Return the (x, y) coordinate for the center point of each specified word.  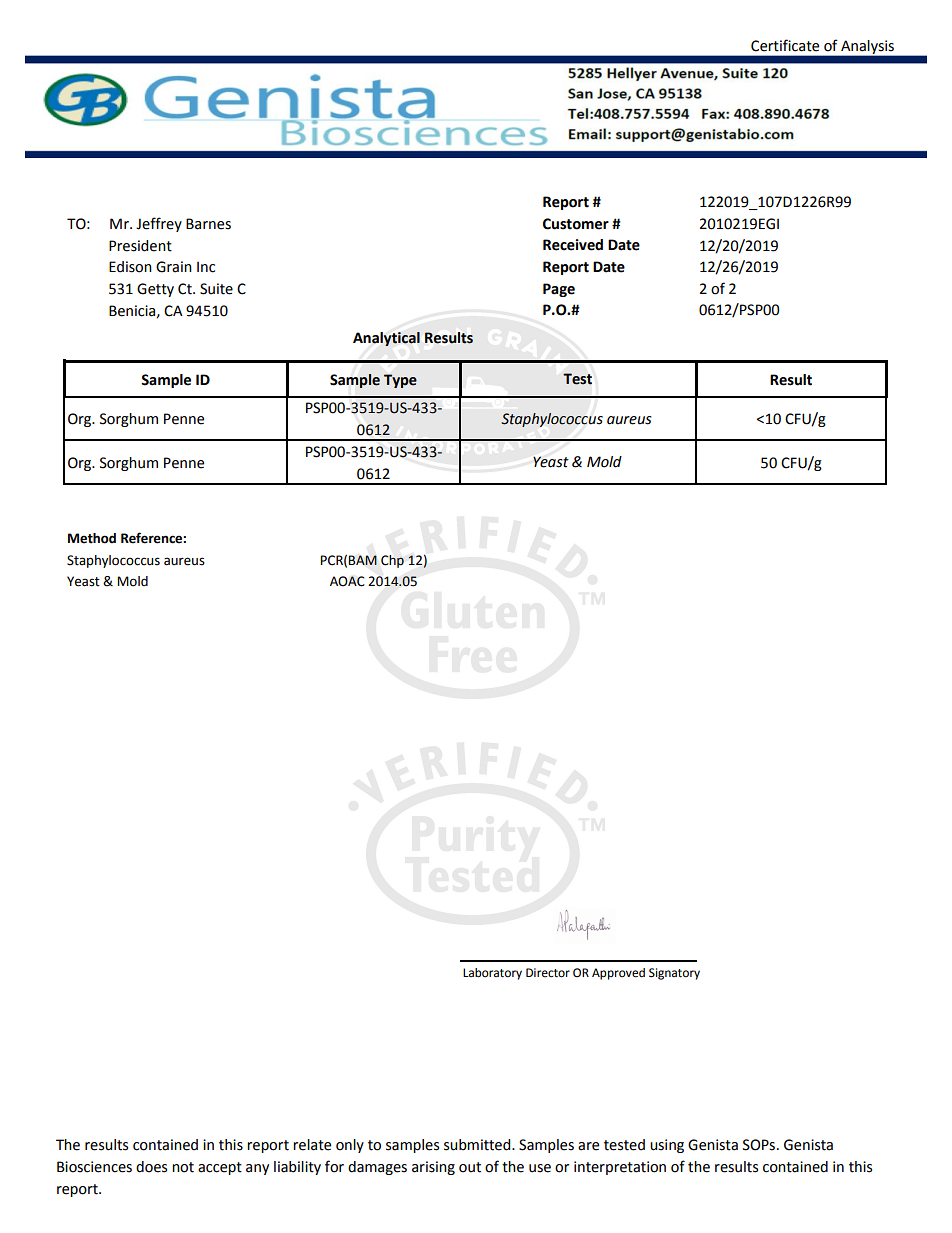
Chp (392, 561)
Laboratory (492, 974)
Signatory (674, 974)
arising (433, 1168)
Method (92, 538)
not (183, 1167)
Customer (576, 224)
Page (559, 290)
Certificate (785, 45)
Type (400, 381)
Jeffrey (159, 224)
